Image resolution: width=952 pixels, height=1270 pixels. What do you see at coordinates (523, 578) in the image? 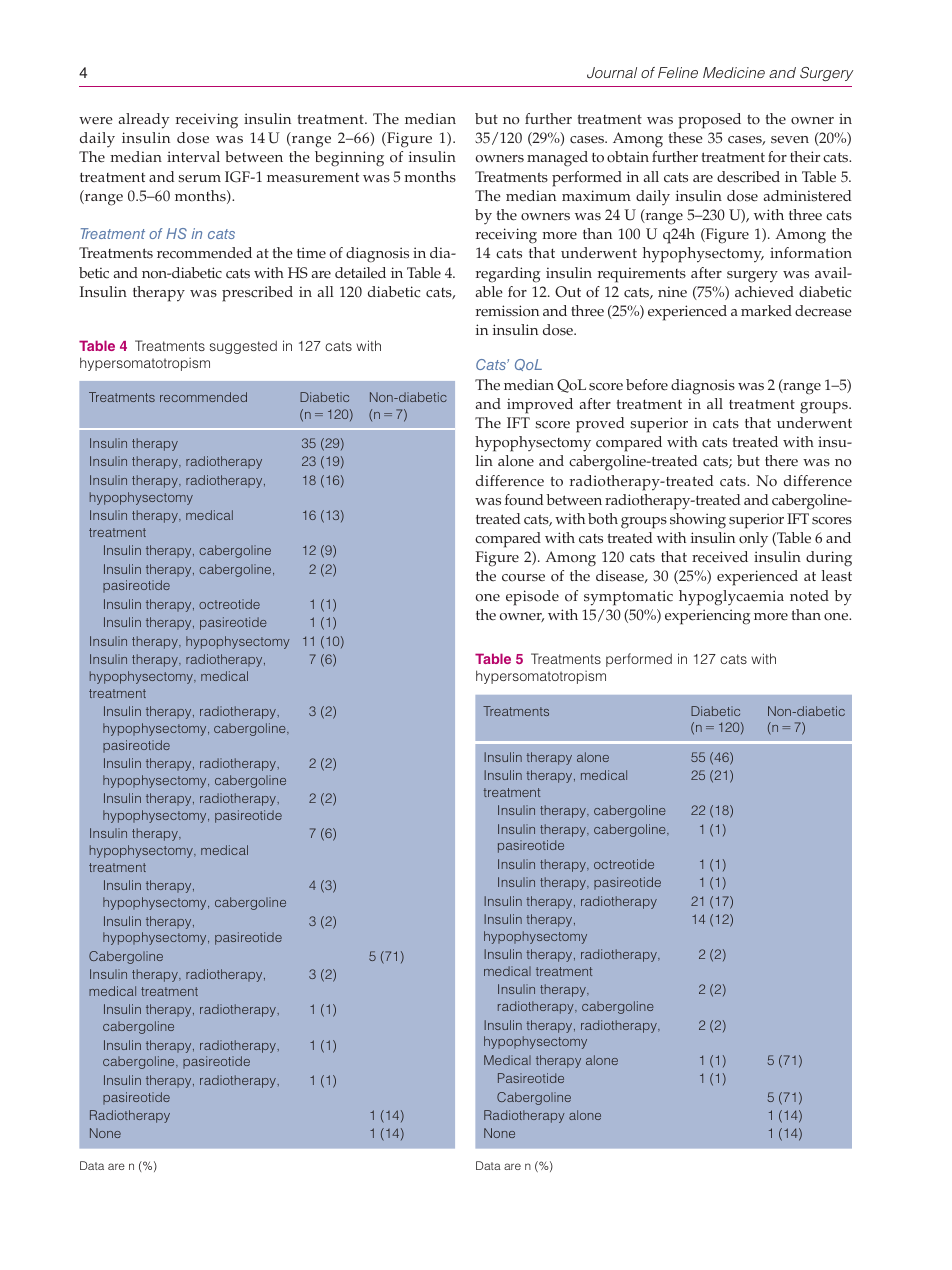
I see `course` at bounding box center [523, 578].
